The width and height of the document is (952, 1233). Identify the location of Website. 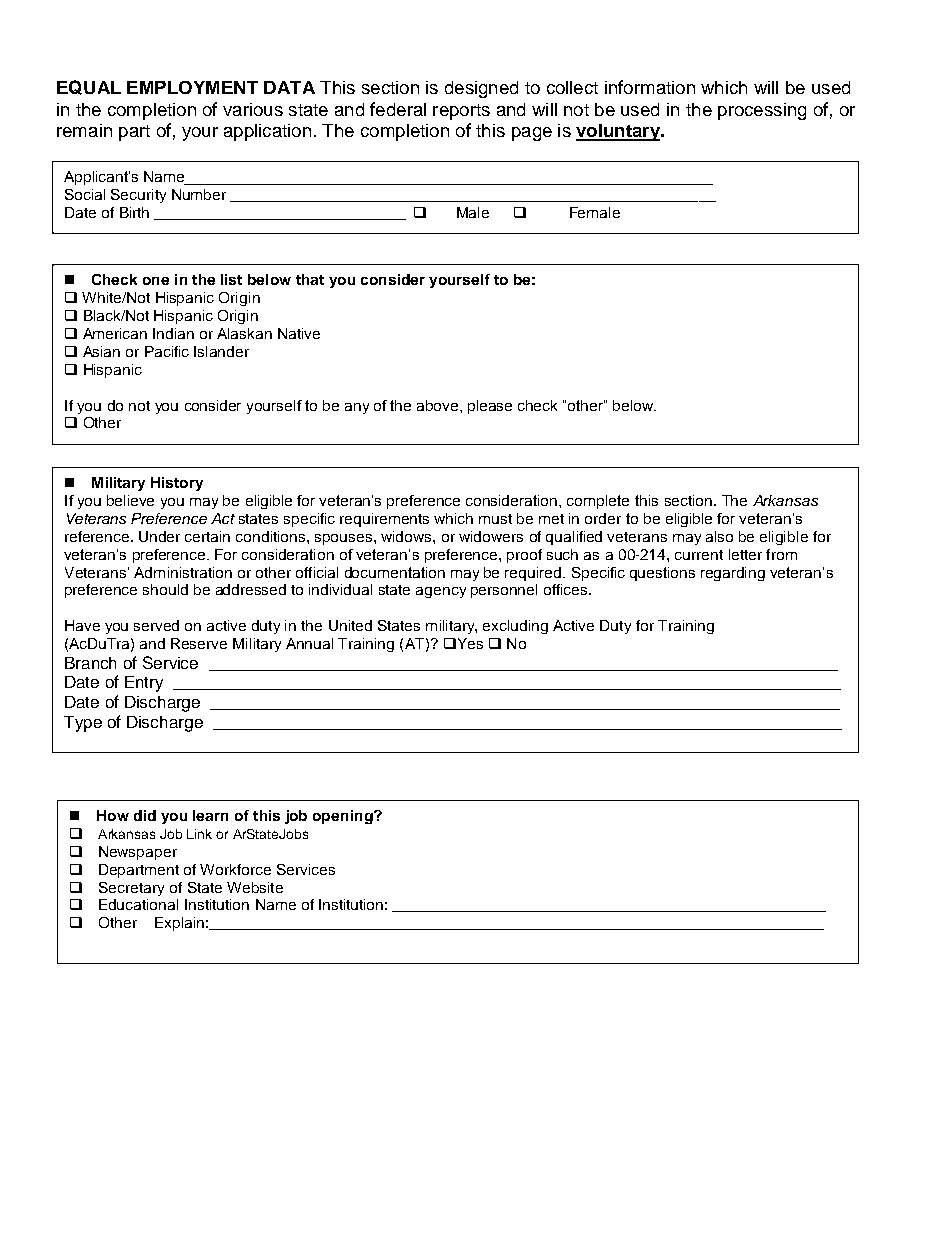
(255, 887).
